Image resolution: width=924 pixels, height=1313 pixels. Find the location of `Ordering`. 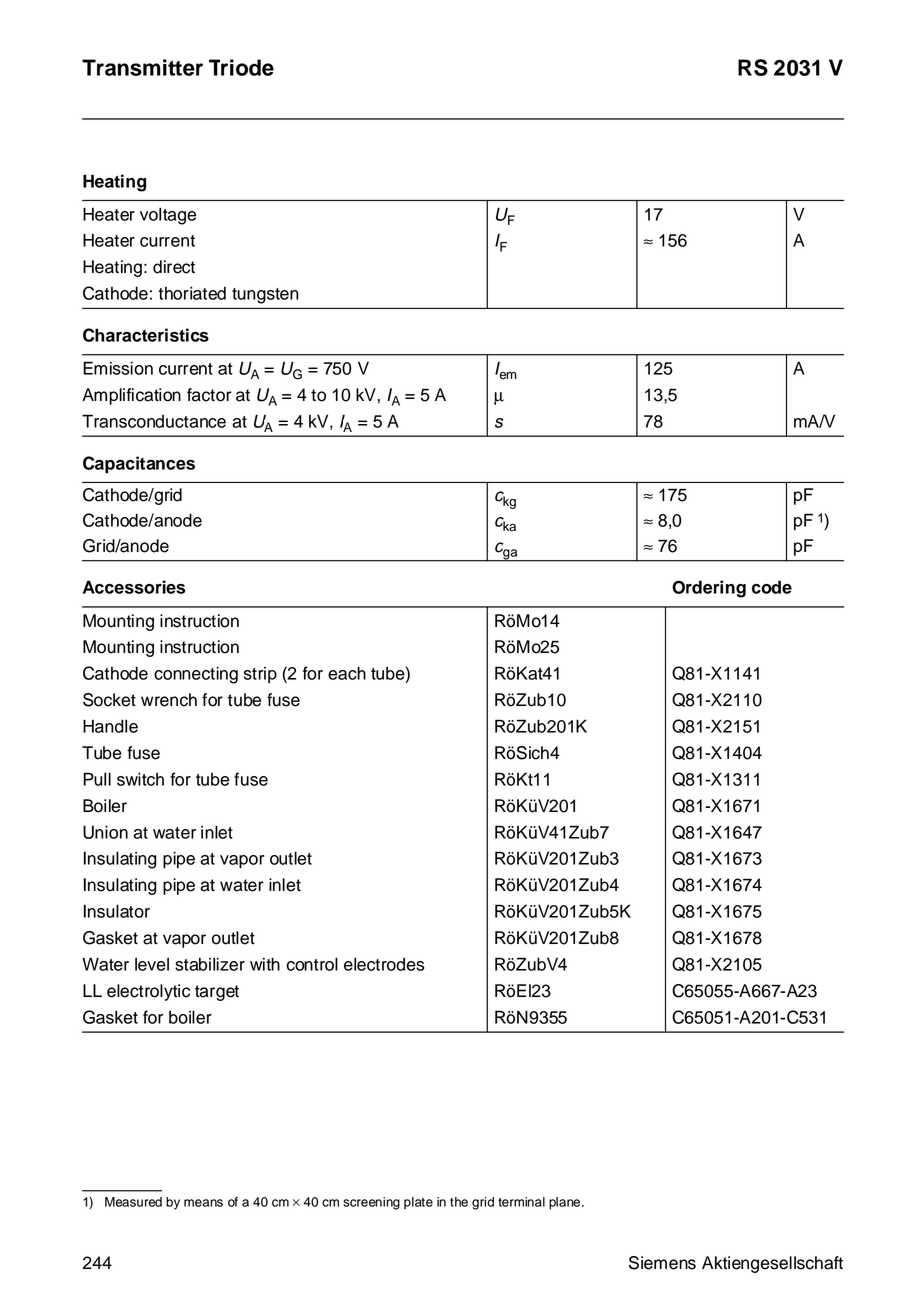

Ordering is located at coordinates (709, 589).
